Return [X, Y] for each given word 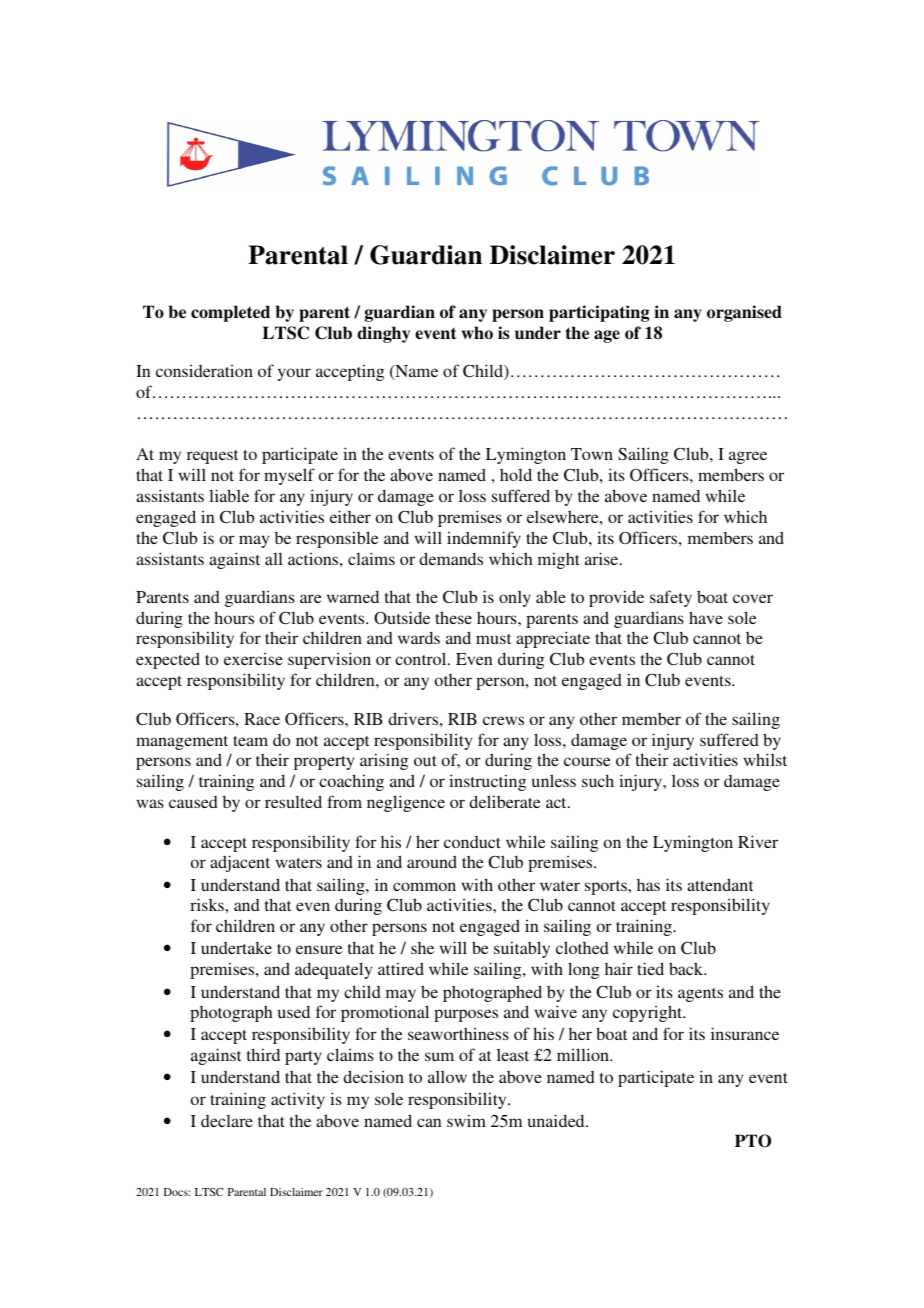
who [477, 332]
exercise [253, 658]
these [453, 617]
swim [466, 1120]
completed [230, 313]
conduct [472, 842]
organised [744, 313]
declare [227, 1121]
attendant [720, 884]
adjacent [240, 863]
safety [671, 598]
